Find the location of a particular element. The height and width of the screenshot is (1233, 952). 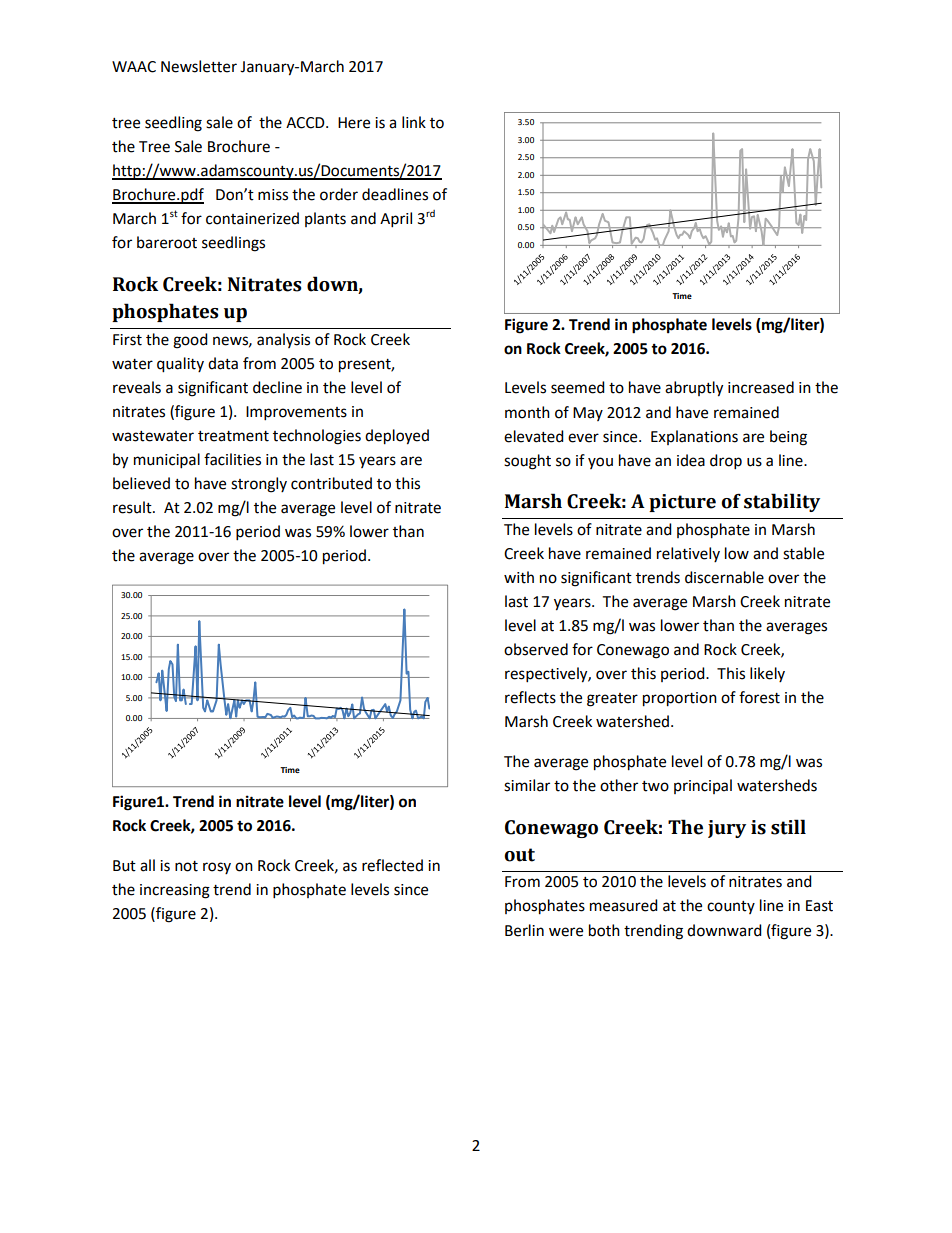

East is located at coordinates (819, 906).
